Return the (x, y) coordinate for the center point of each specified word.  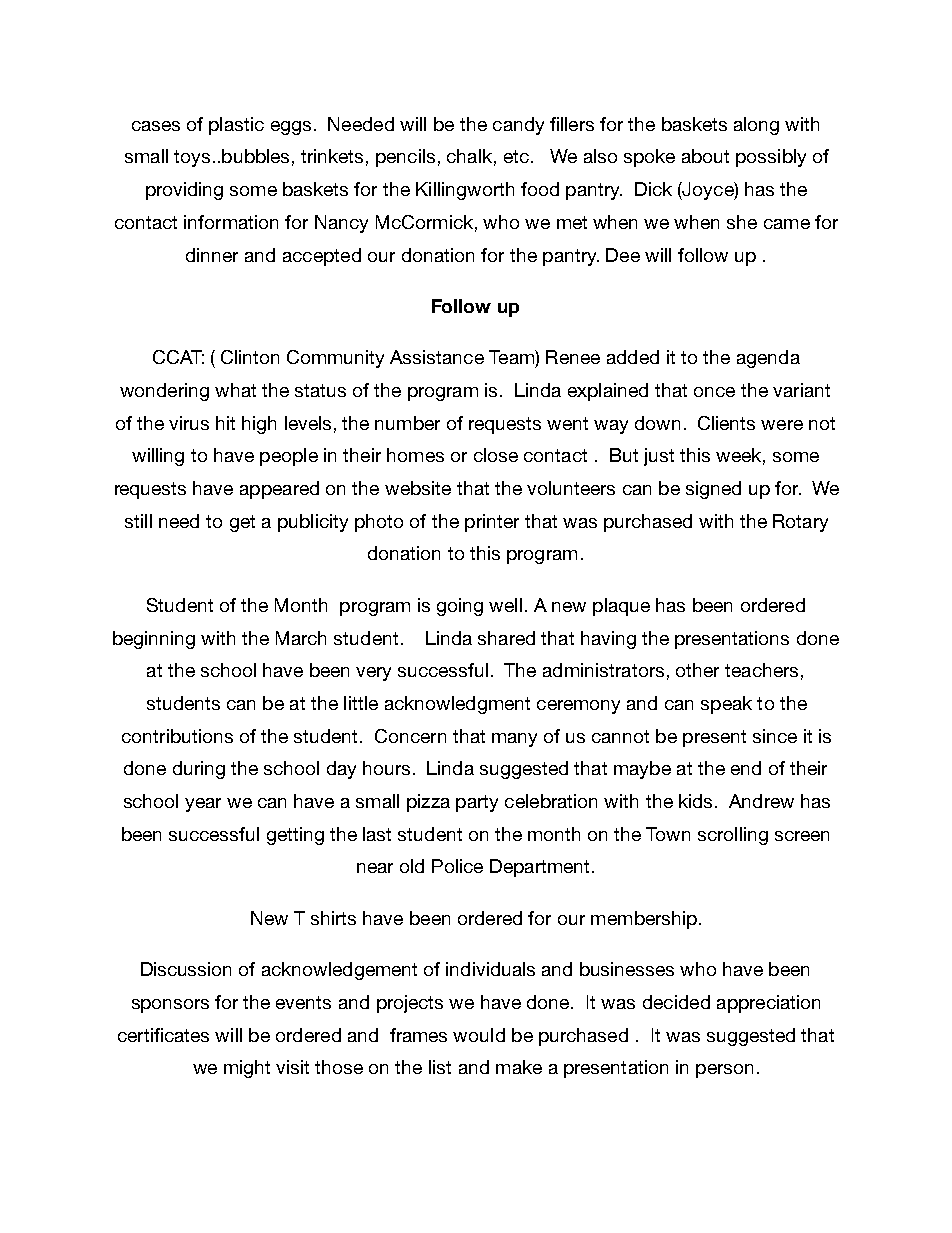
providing (184, 191)
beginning (154, 640)
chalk (469, 156)
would (479, 1035)
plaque (621, 607)
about (705, 156)
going (460, 607)
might (247, 1069)
